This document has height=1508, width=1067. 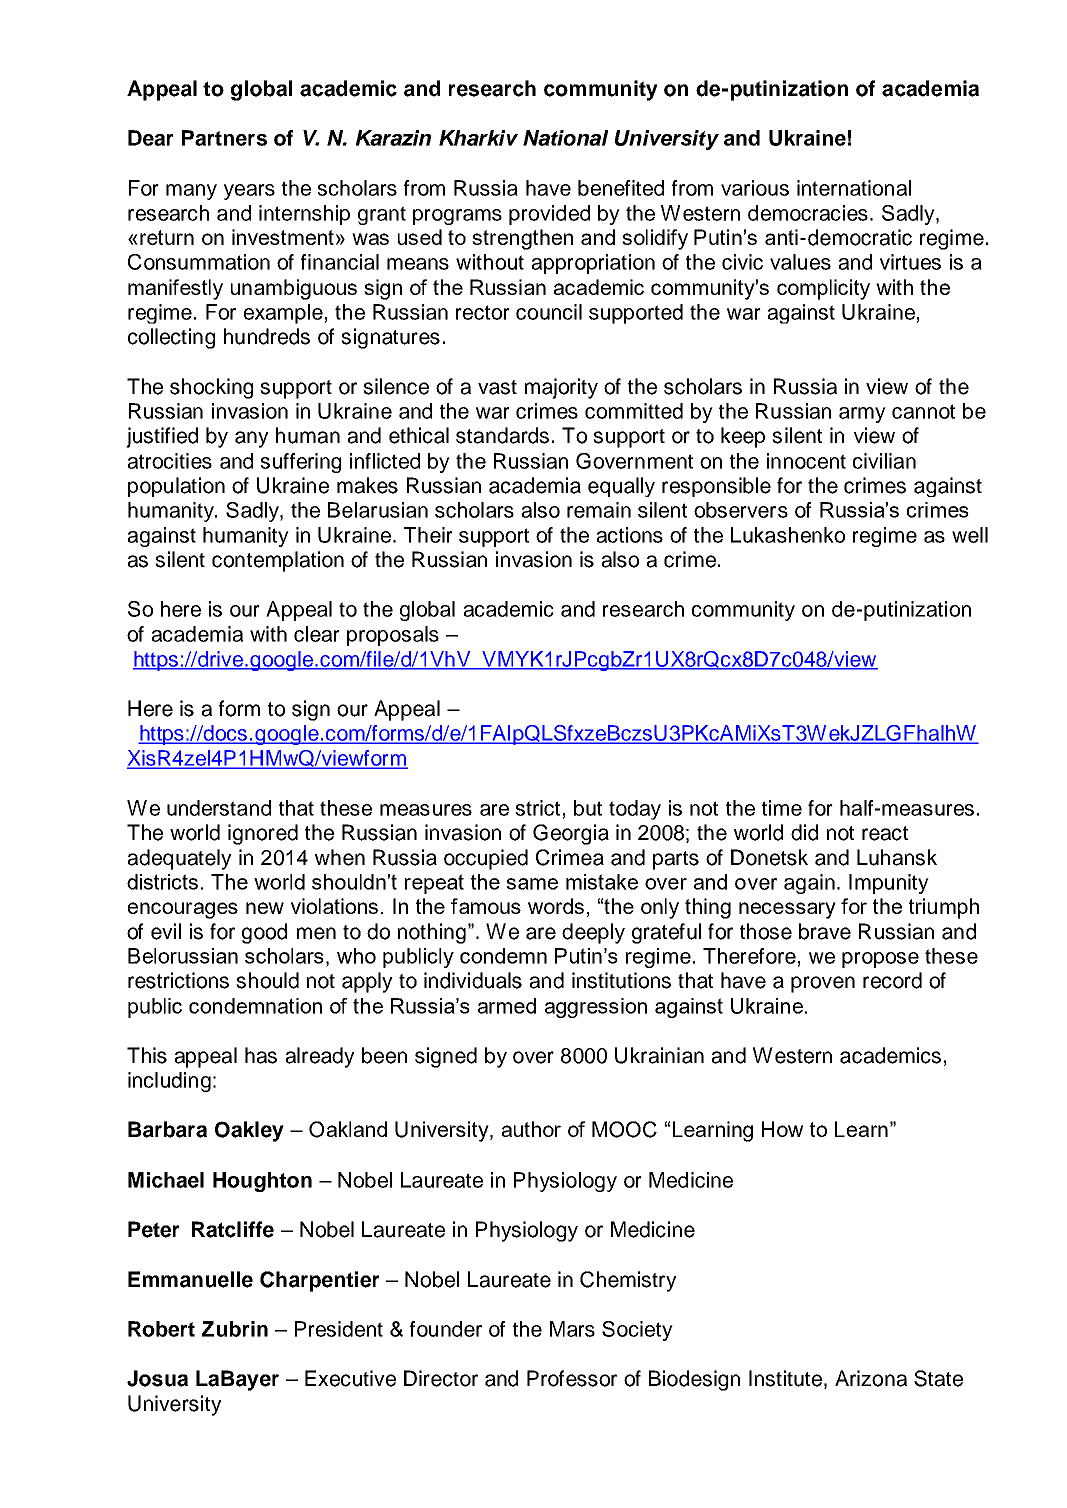 I want to click on deeply, so click(x=593, y=933).
